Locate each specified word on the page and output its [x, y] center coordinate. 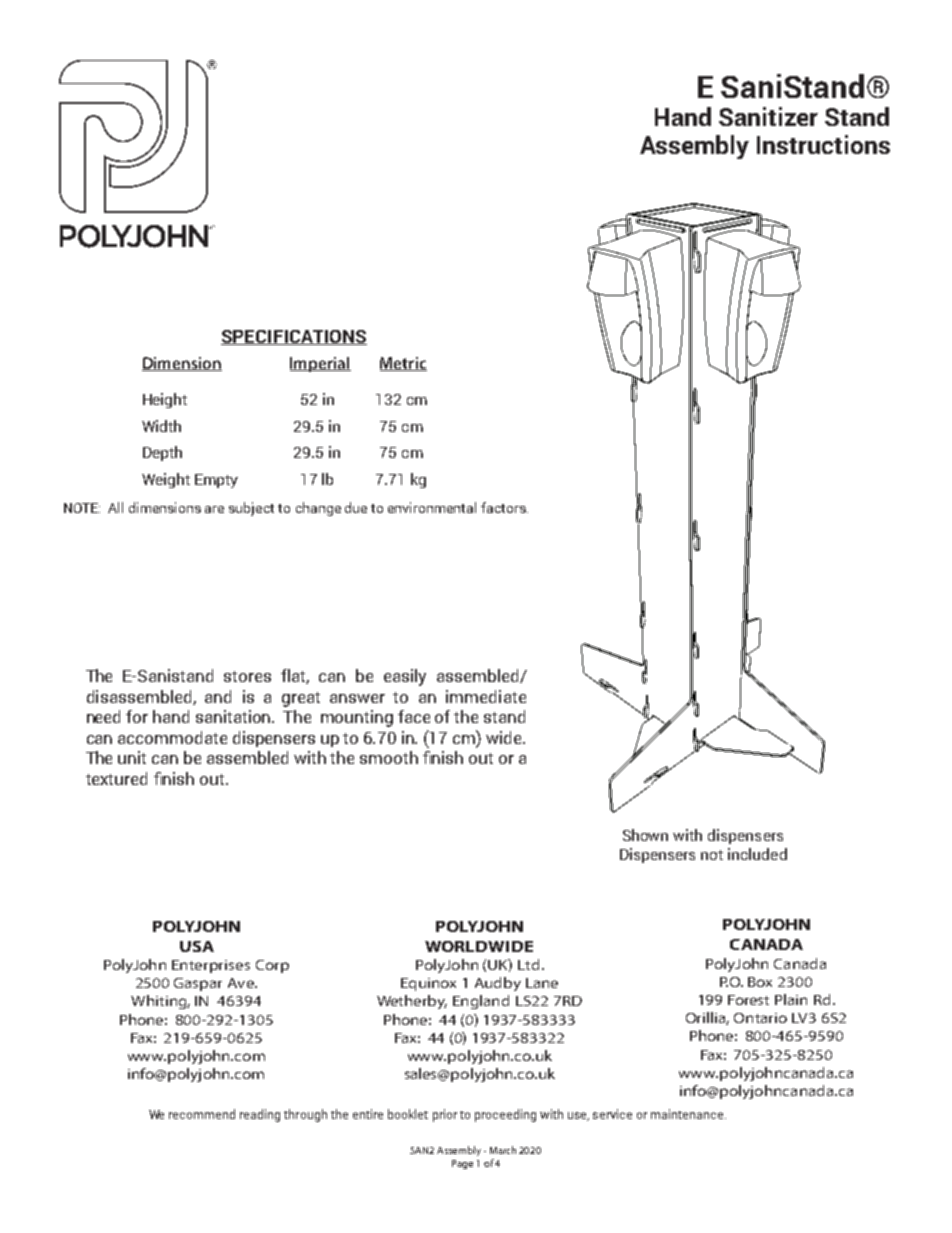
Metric [403, 364]
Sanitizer [768, 116]
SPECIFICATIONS [294, 337]
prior [445, 1115]
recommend [202, 1114]
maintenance [688, 1114]
